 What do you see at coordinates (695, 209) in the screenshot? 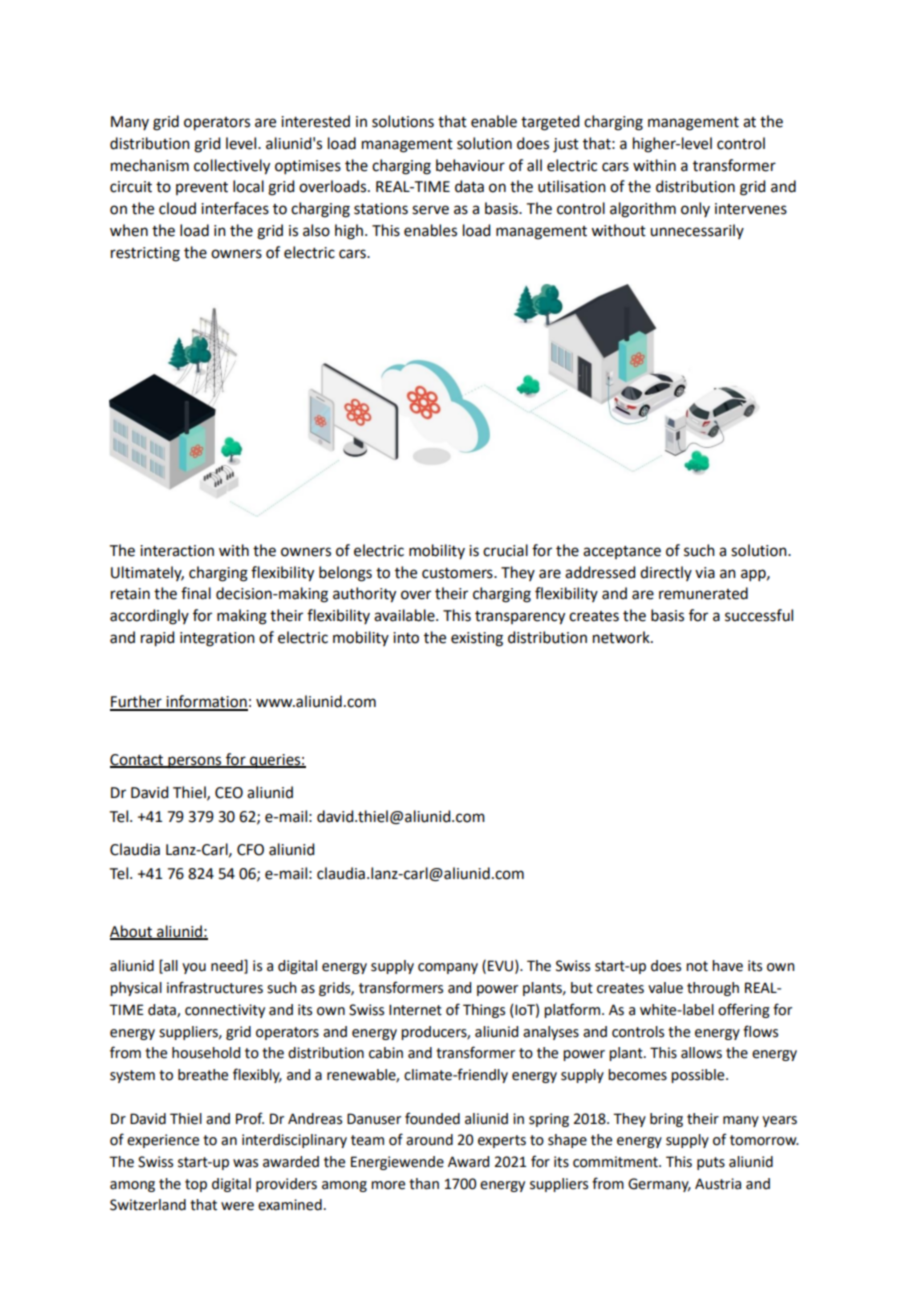
I see `only` at bounding box center [695, 209].
